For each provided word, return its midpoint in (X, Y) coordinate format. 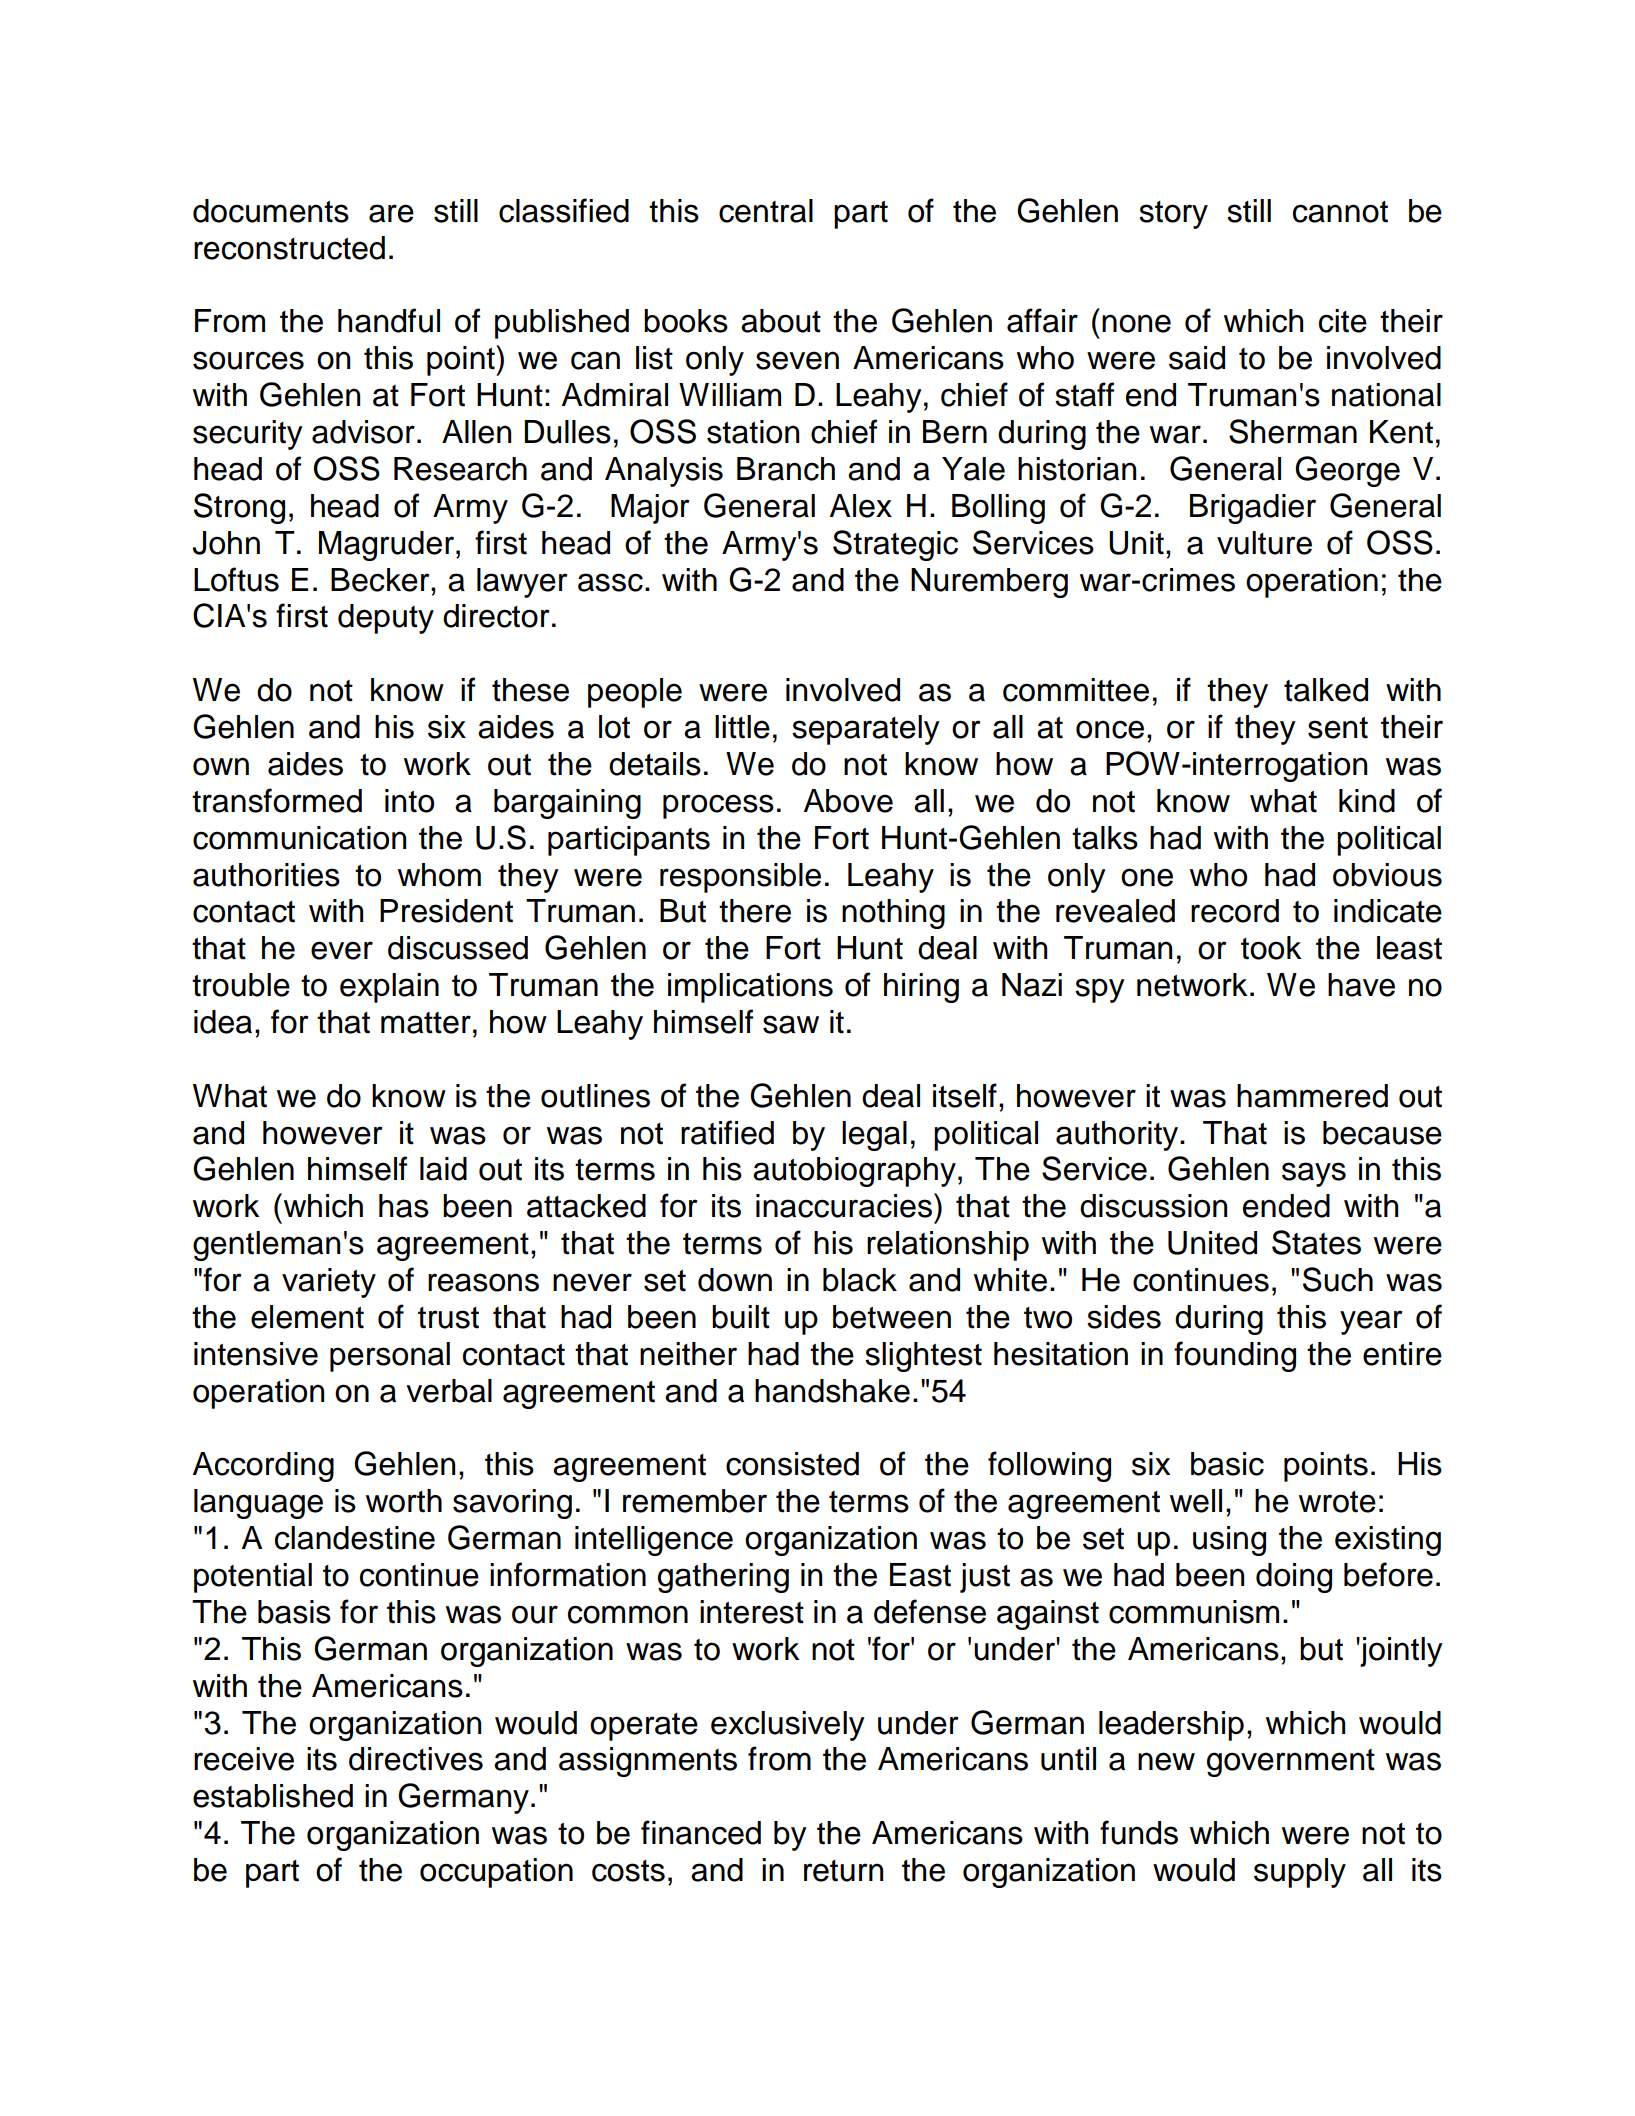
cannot (1340, 212)
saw (791, 1024)
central (766, 211)
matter (426, 1023)
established (273, 1796)
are (391, 213)
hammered (1312, 1096)
